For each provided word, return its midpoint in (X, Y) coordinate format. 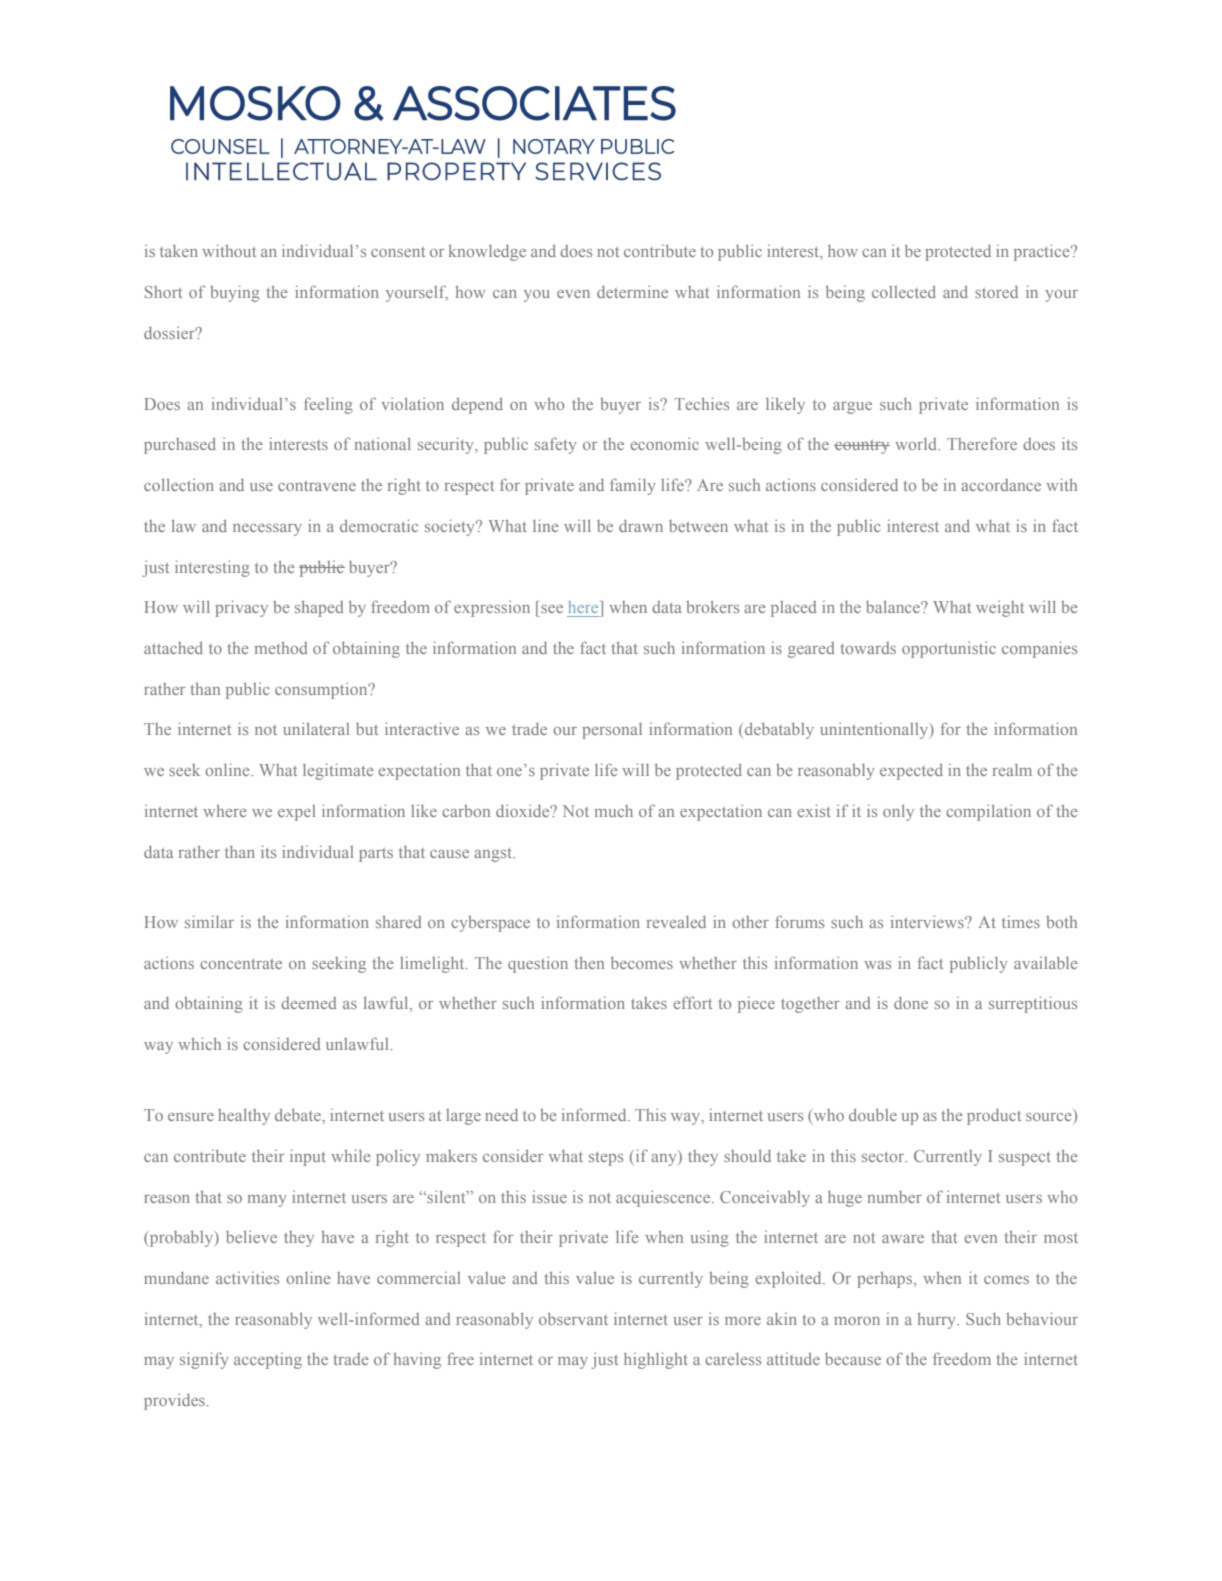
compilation (988, 812)
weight (1000, 608)
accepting (268, 1361)
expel (296, 813)
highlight (656, 1360)
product (994, 1117)
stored (996, 292)
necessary (267, 530)
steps (606, 1159)
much (614, 811)
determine (632, 291)
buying (235, 293)
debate (299, 1115)
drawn (641, 526)
